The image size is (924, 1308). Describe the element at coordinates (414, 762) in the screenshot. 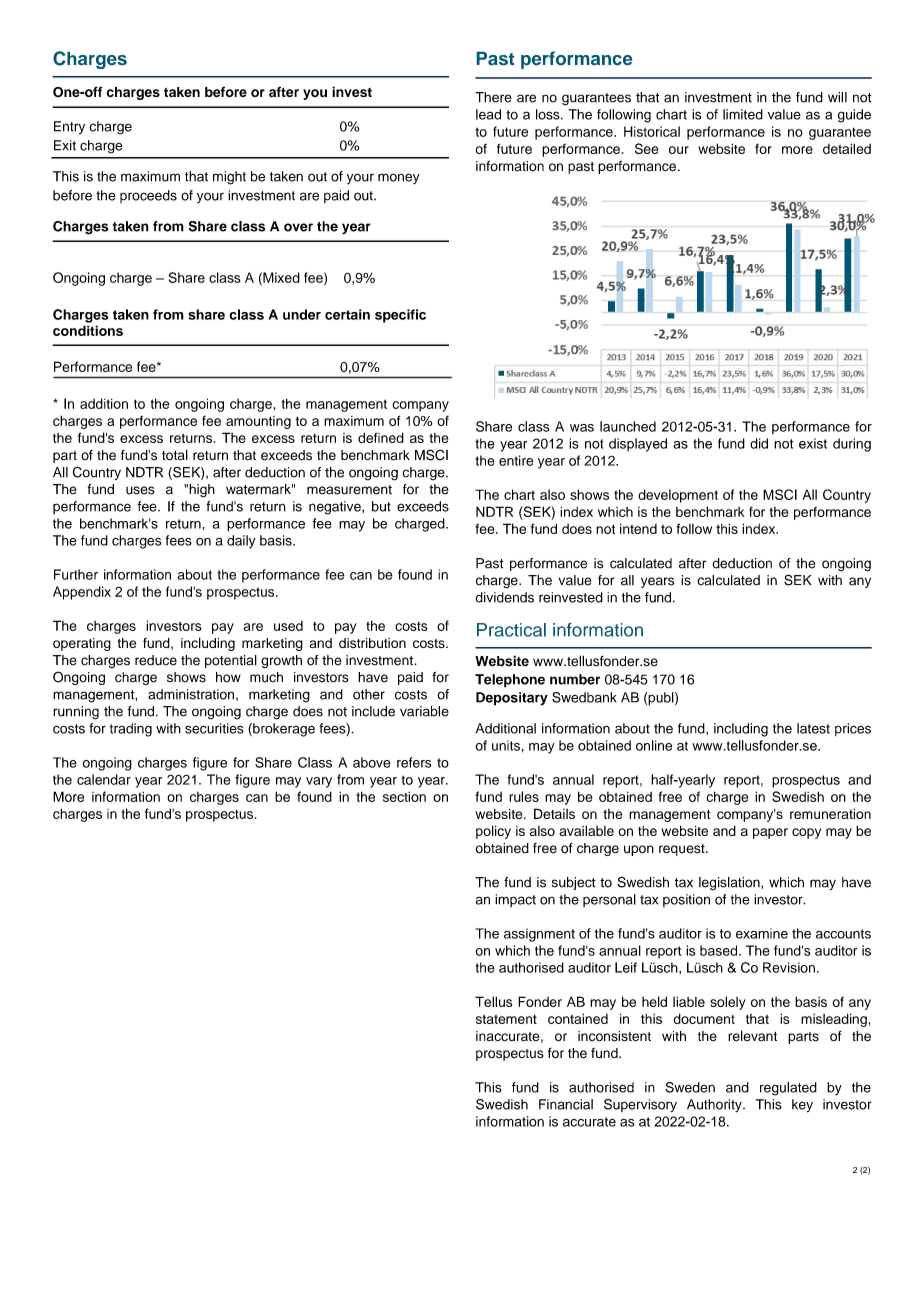

I see `refers` at that location.
